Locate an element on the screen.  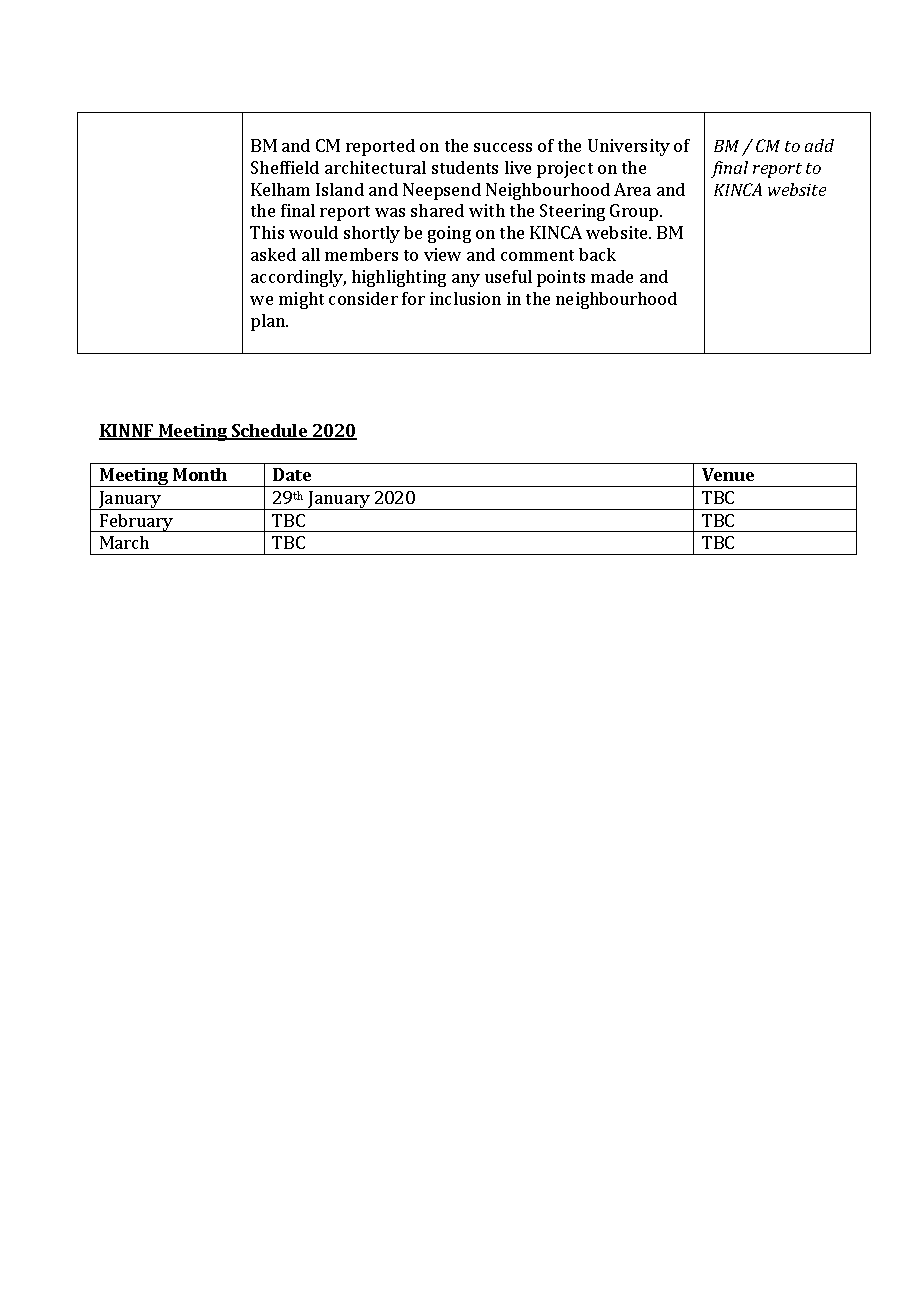
Sheffield is located at coordinates (285, 167).
